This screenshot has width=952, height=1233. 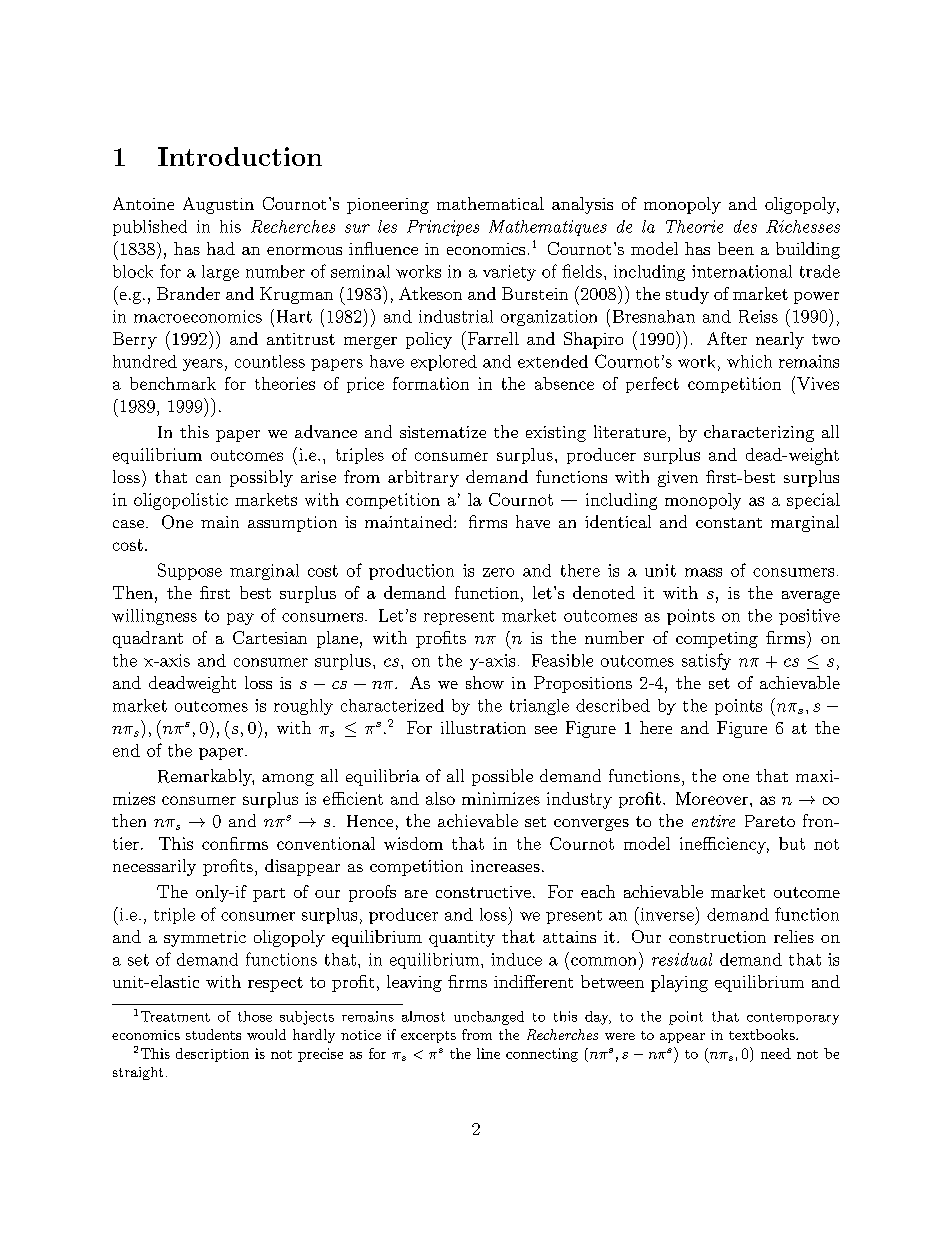 What do you see at coordinates (490, 203) in the screenshot?
I see `mathematical` at bounding box center [490, 203].
